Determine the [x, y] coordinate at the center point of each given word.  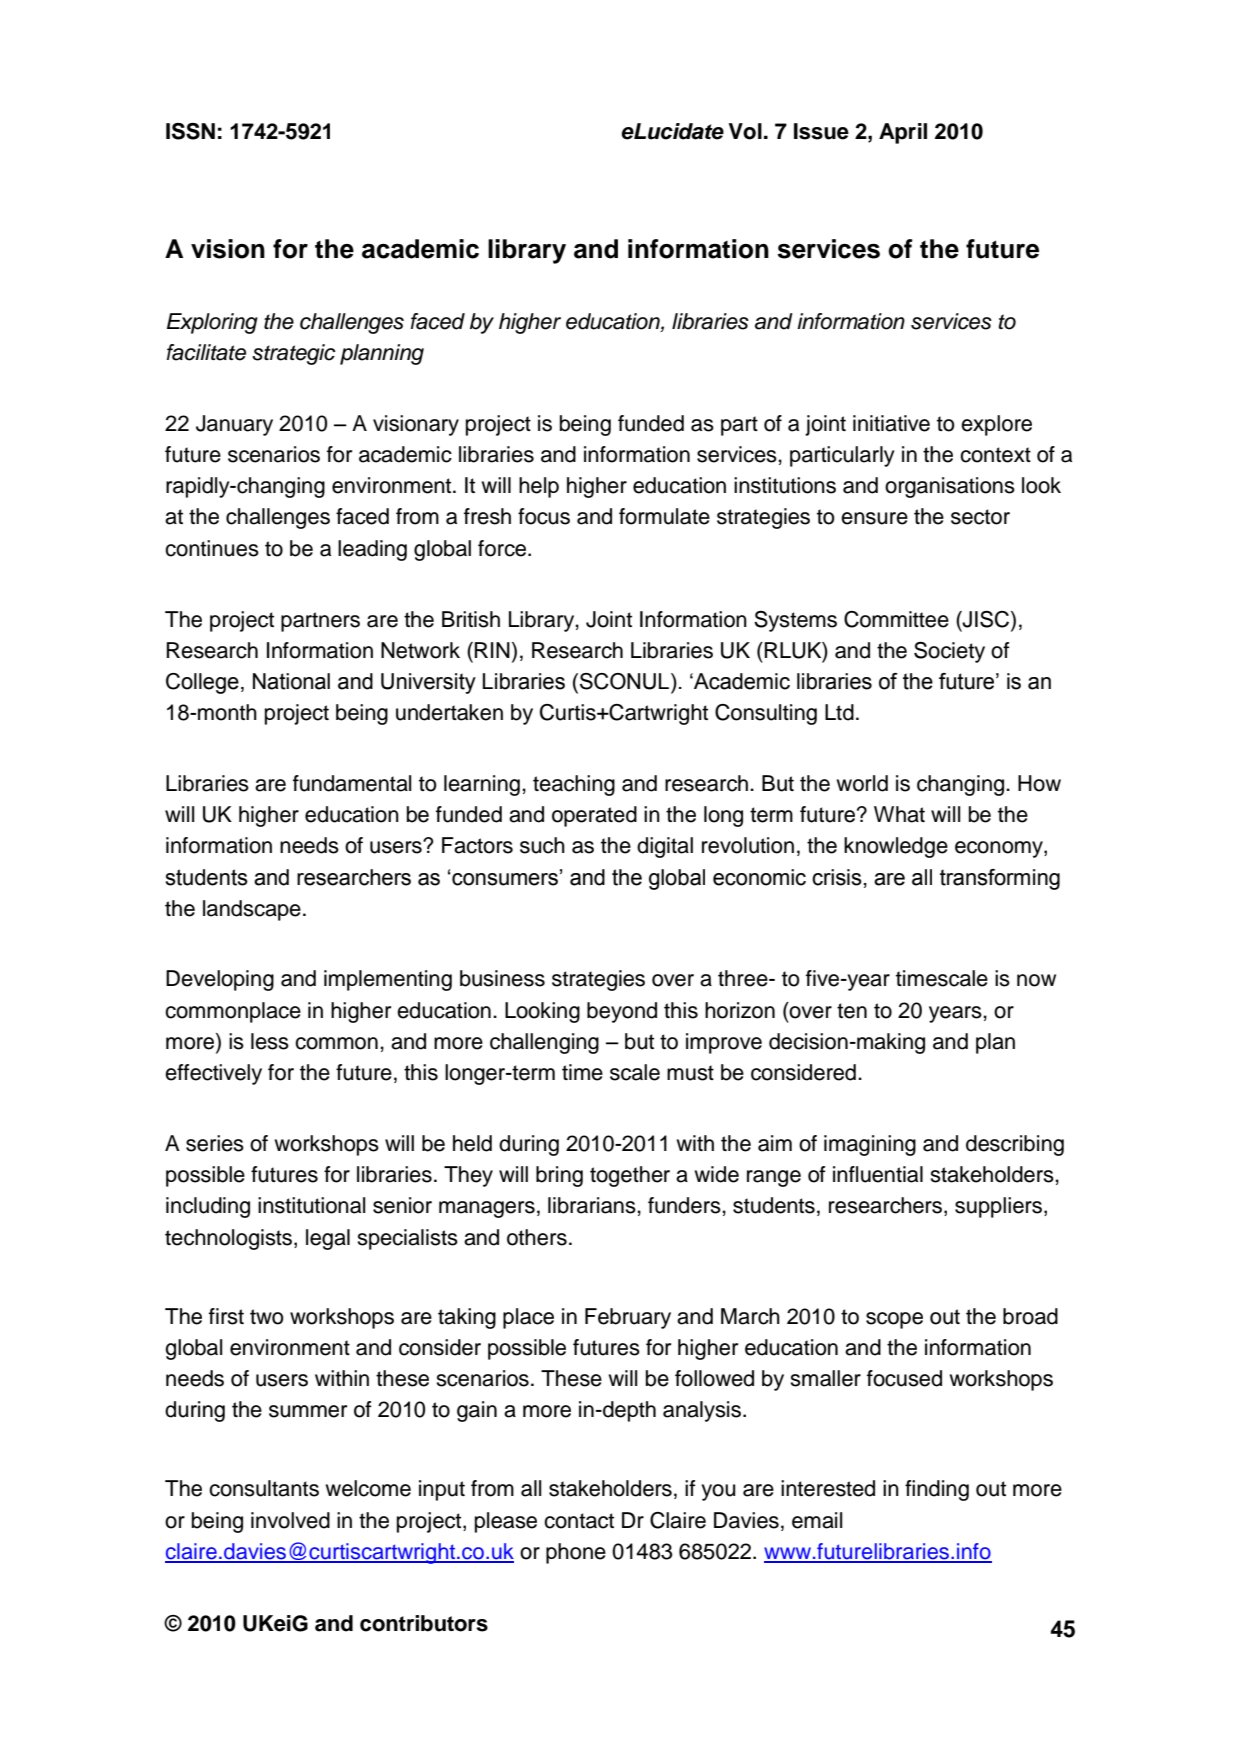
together [630, 1176]
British [471, 619]
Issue [821, 131]
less [270, 1041]
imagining [870, 1145]
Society [949, 652]
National [291, 681]
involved [290, 1520]
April [903, 133]
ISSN [190, 131]
